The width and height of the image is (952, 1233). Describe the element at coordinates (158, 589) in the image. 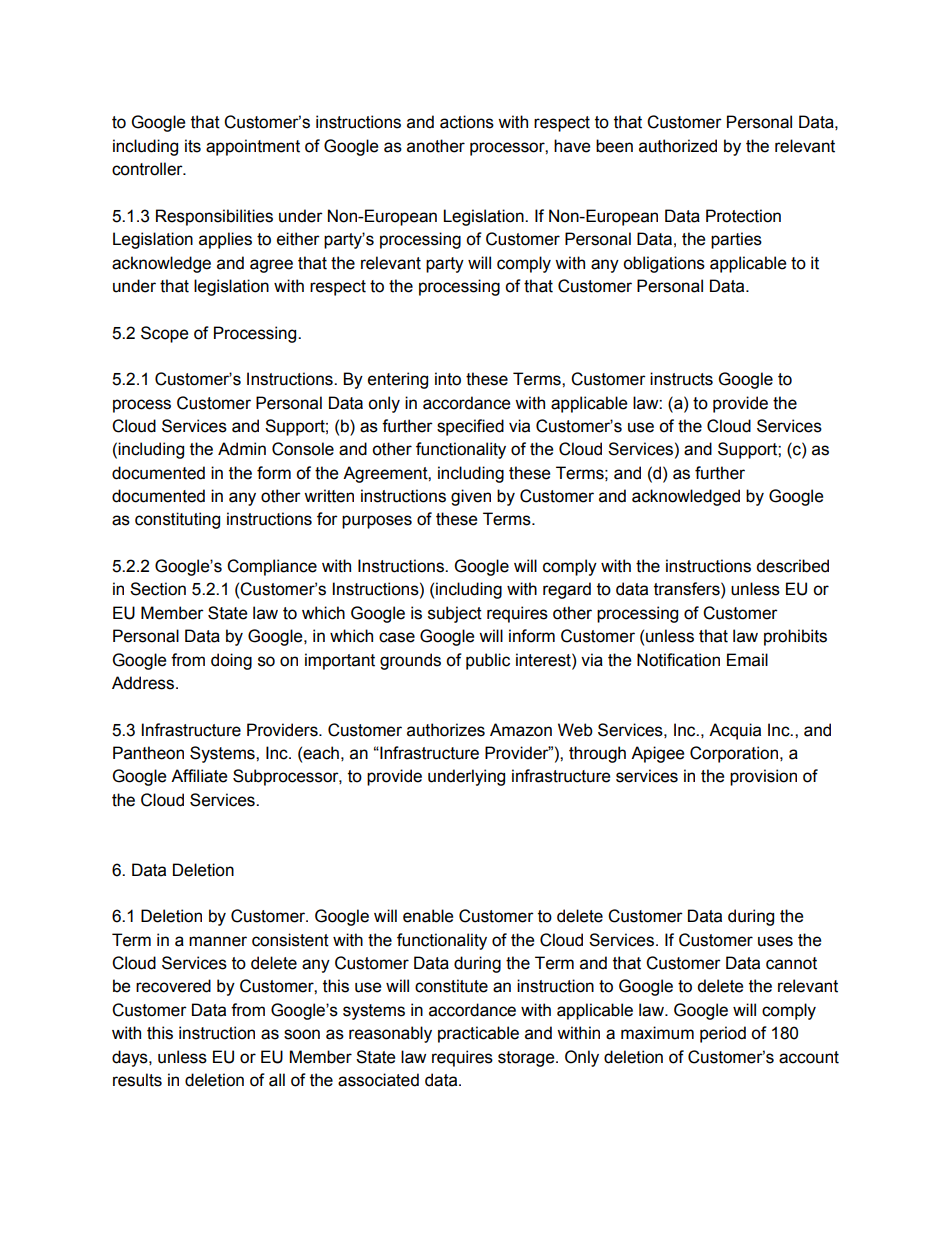

I see `Section` at that location.
